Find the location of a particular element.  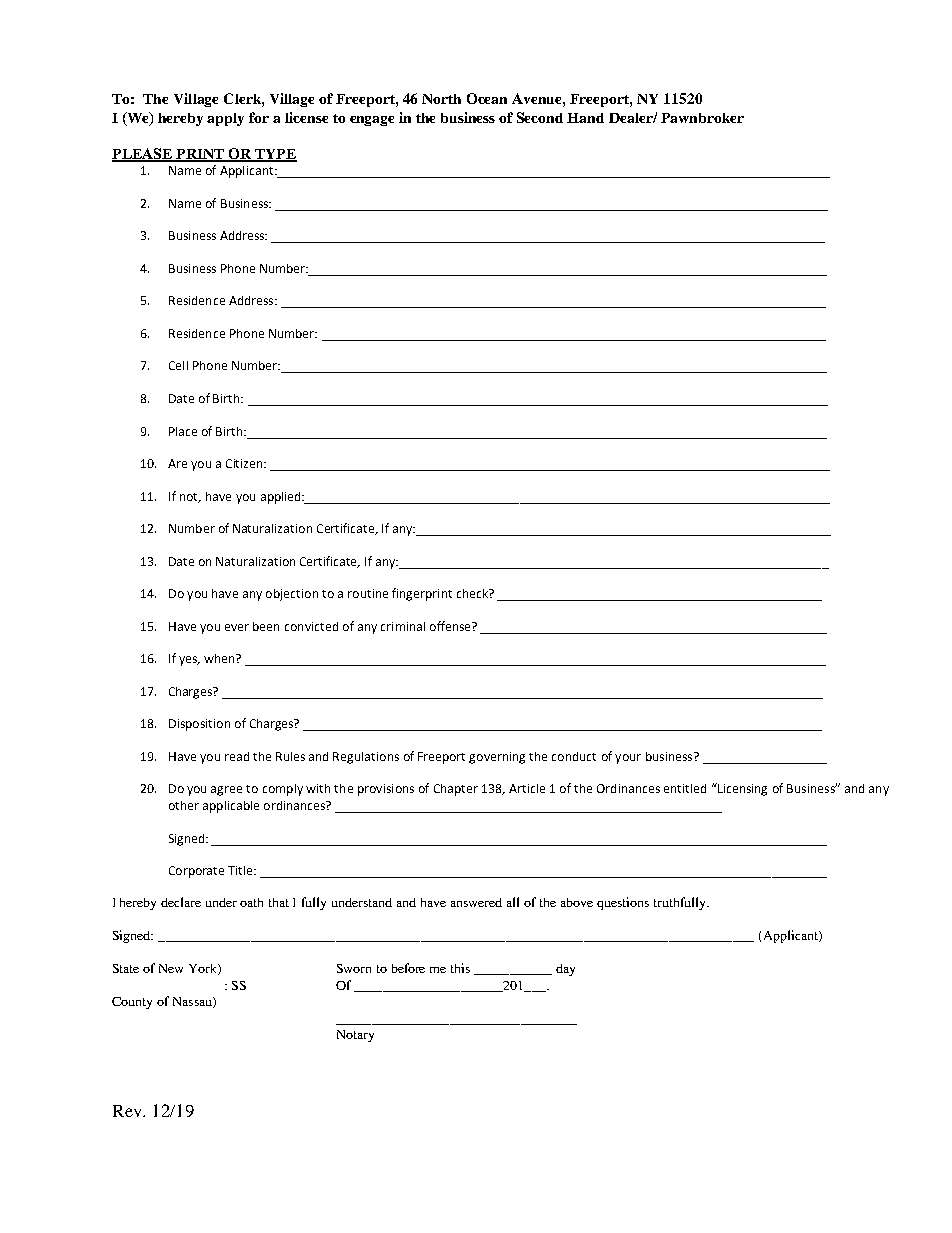

criminal is located at coordinates (403, 626).
